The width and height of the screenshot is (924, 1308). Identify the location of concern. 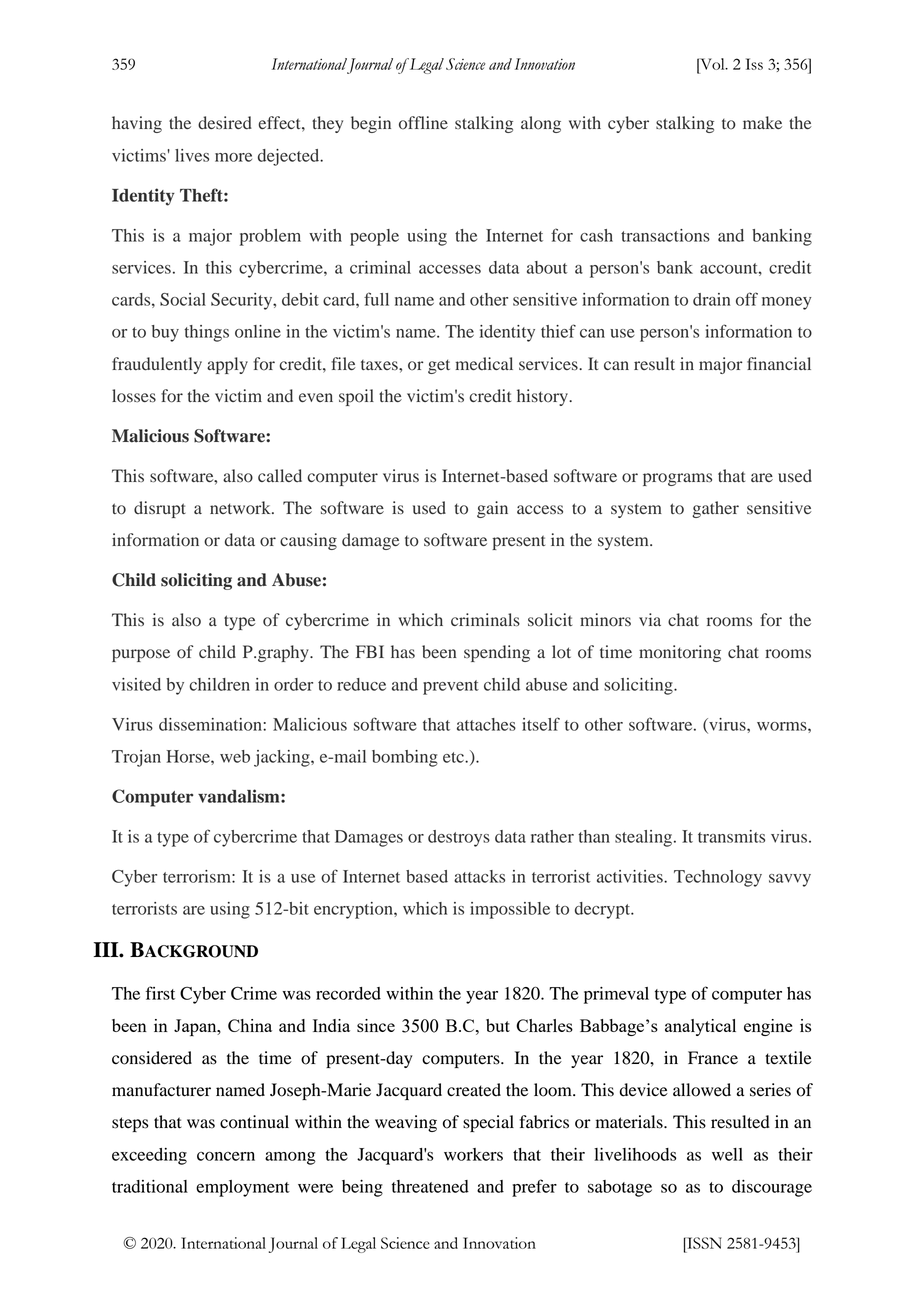
(226, 1156).
